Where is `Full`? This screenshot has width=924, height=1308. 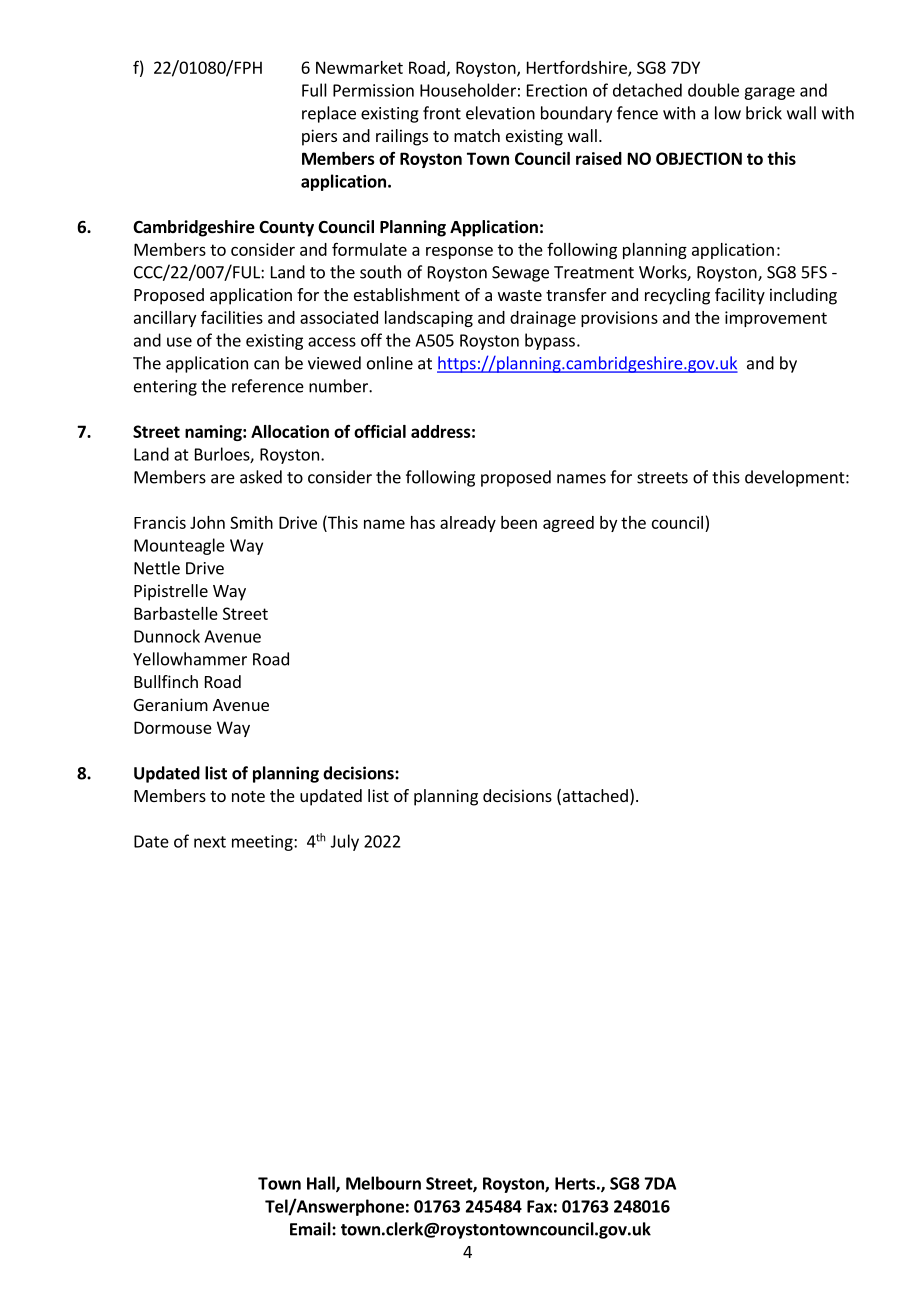 Full is located at coordinates (314, 90).
